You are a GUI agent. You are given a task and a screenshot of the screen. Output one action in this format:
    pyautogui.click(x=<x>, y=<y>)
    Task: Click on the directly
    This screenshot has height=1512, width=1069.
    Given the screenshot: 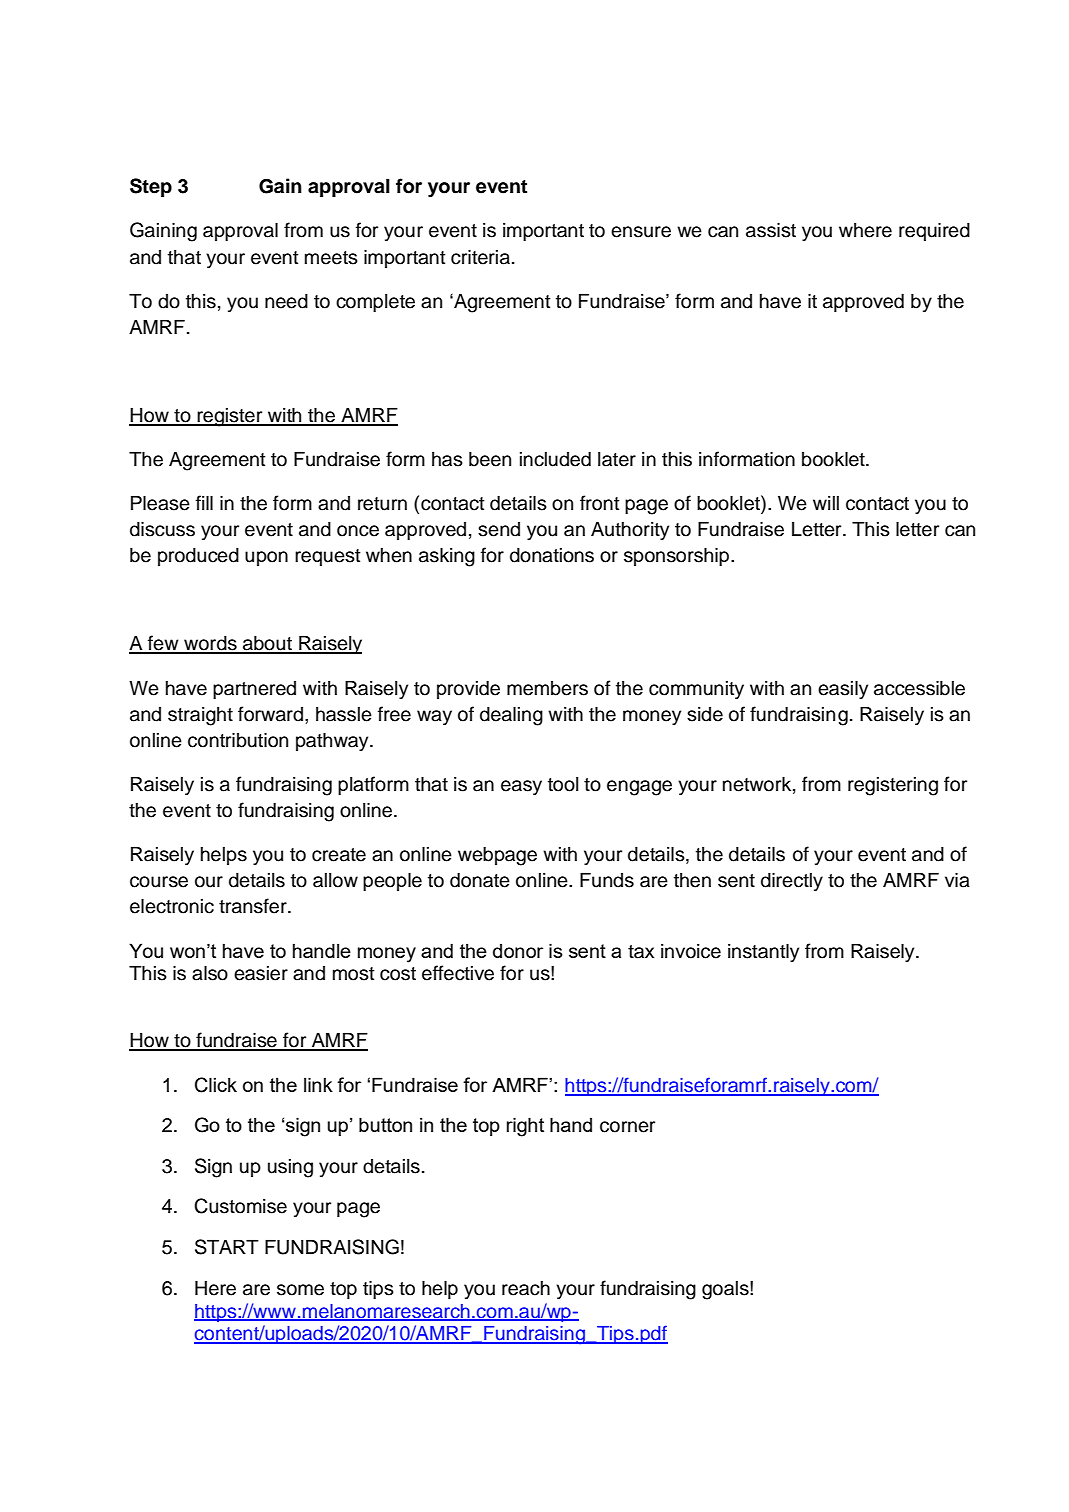 What is the action you would take?
    pyautogui.click(x=792, y=881)
